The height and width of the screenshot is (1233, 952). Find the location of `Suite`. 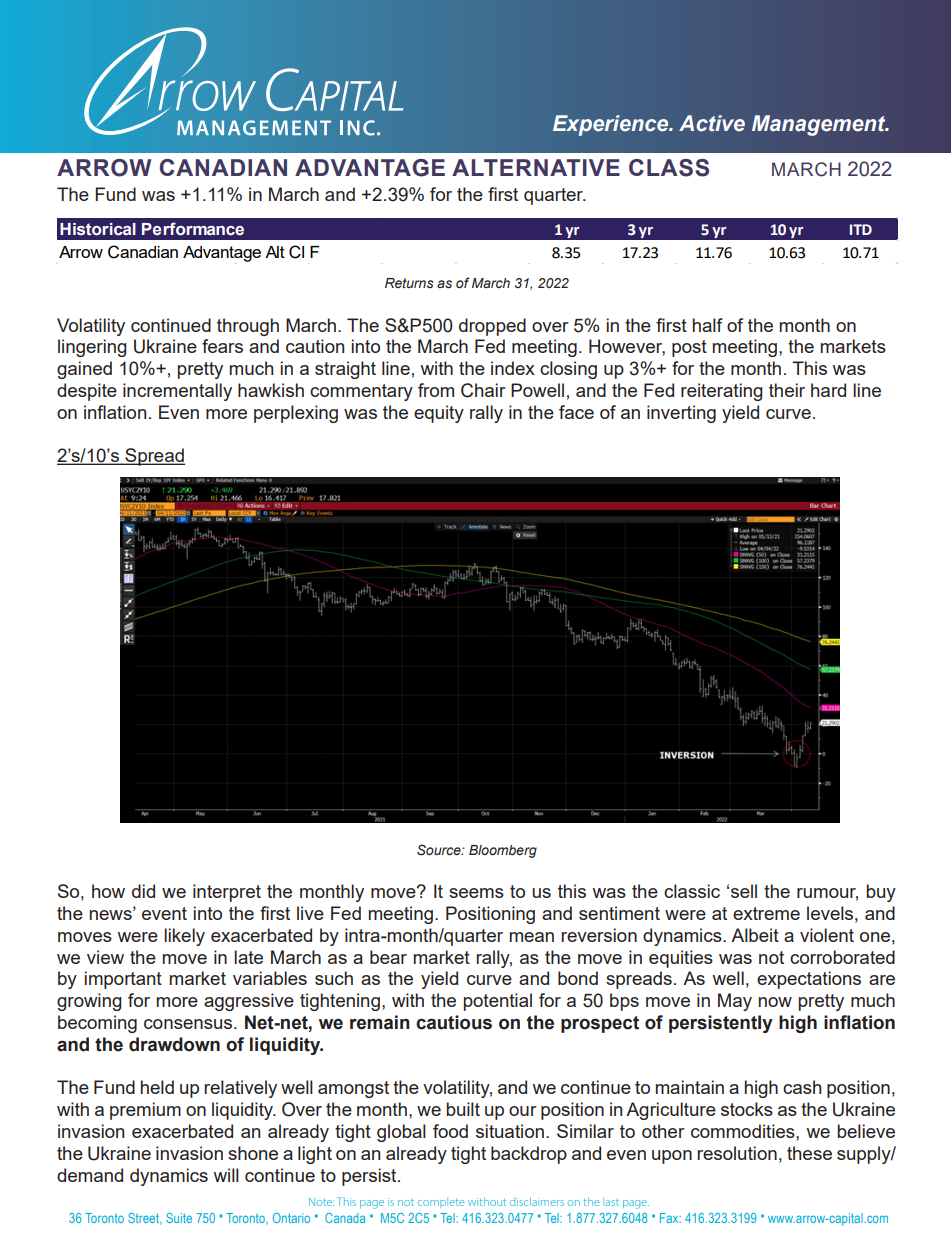

Suite is located at coordinates (179, 1218).
